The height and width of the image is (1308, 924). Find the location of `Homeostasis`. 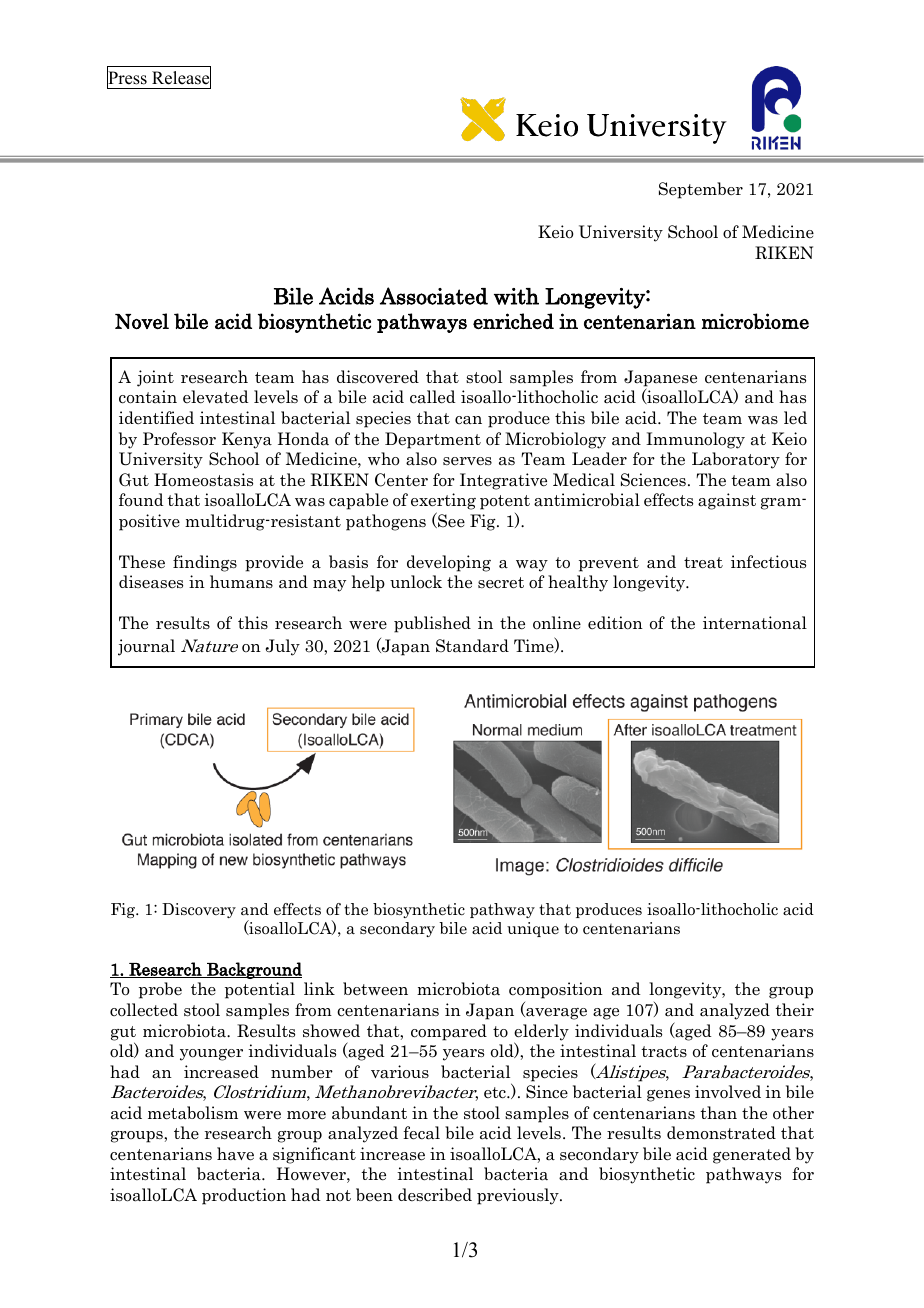

Homeostasis is located at coordinates (203, 480).
